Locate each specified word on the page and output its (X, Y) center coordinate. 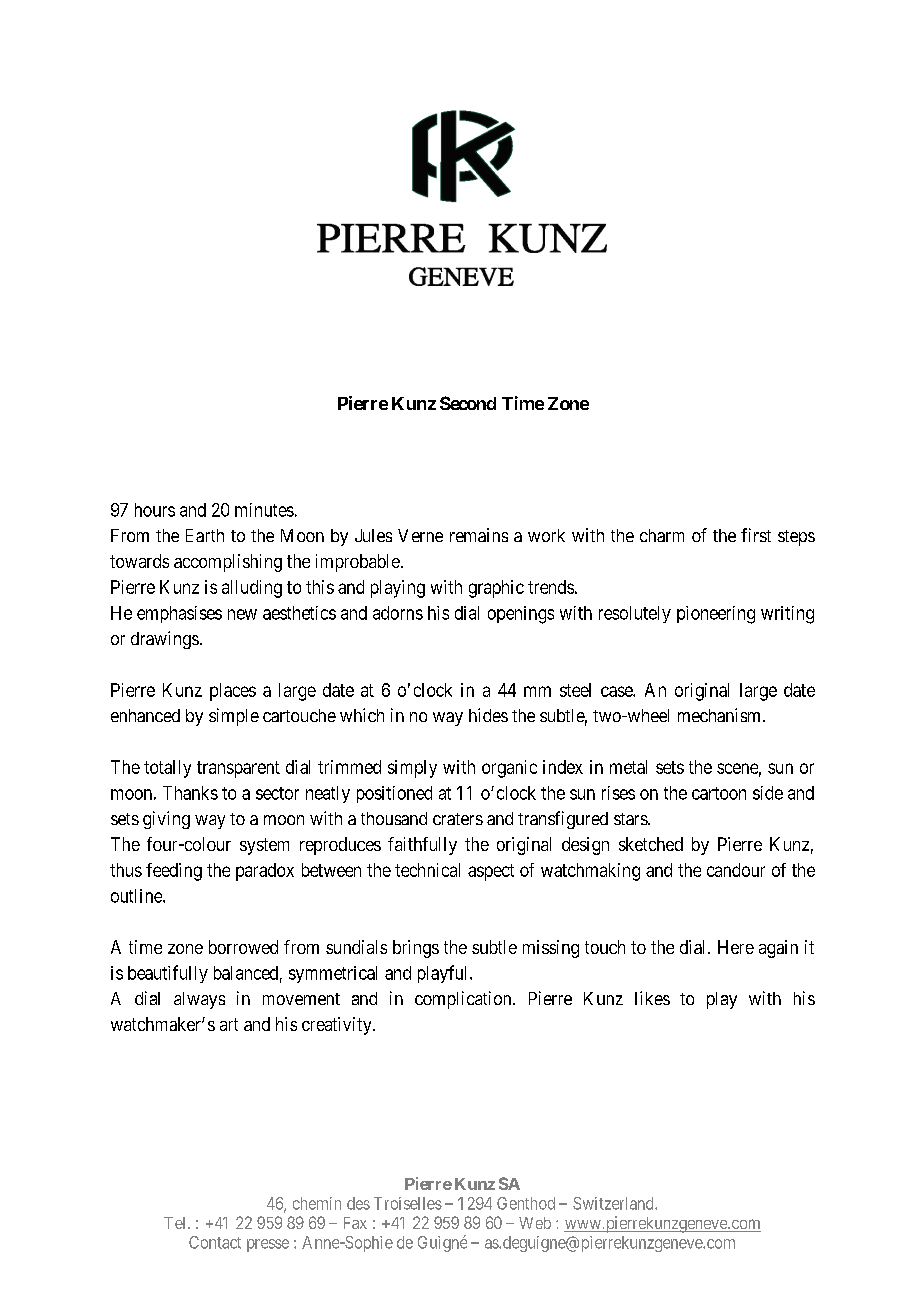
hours (155, 510)
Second (468, 403)
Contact (215, 1242)
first (756, 535)
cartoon (719, 793)
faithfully (422, 846)
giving (166, 820)
